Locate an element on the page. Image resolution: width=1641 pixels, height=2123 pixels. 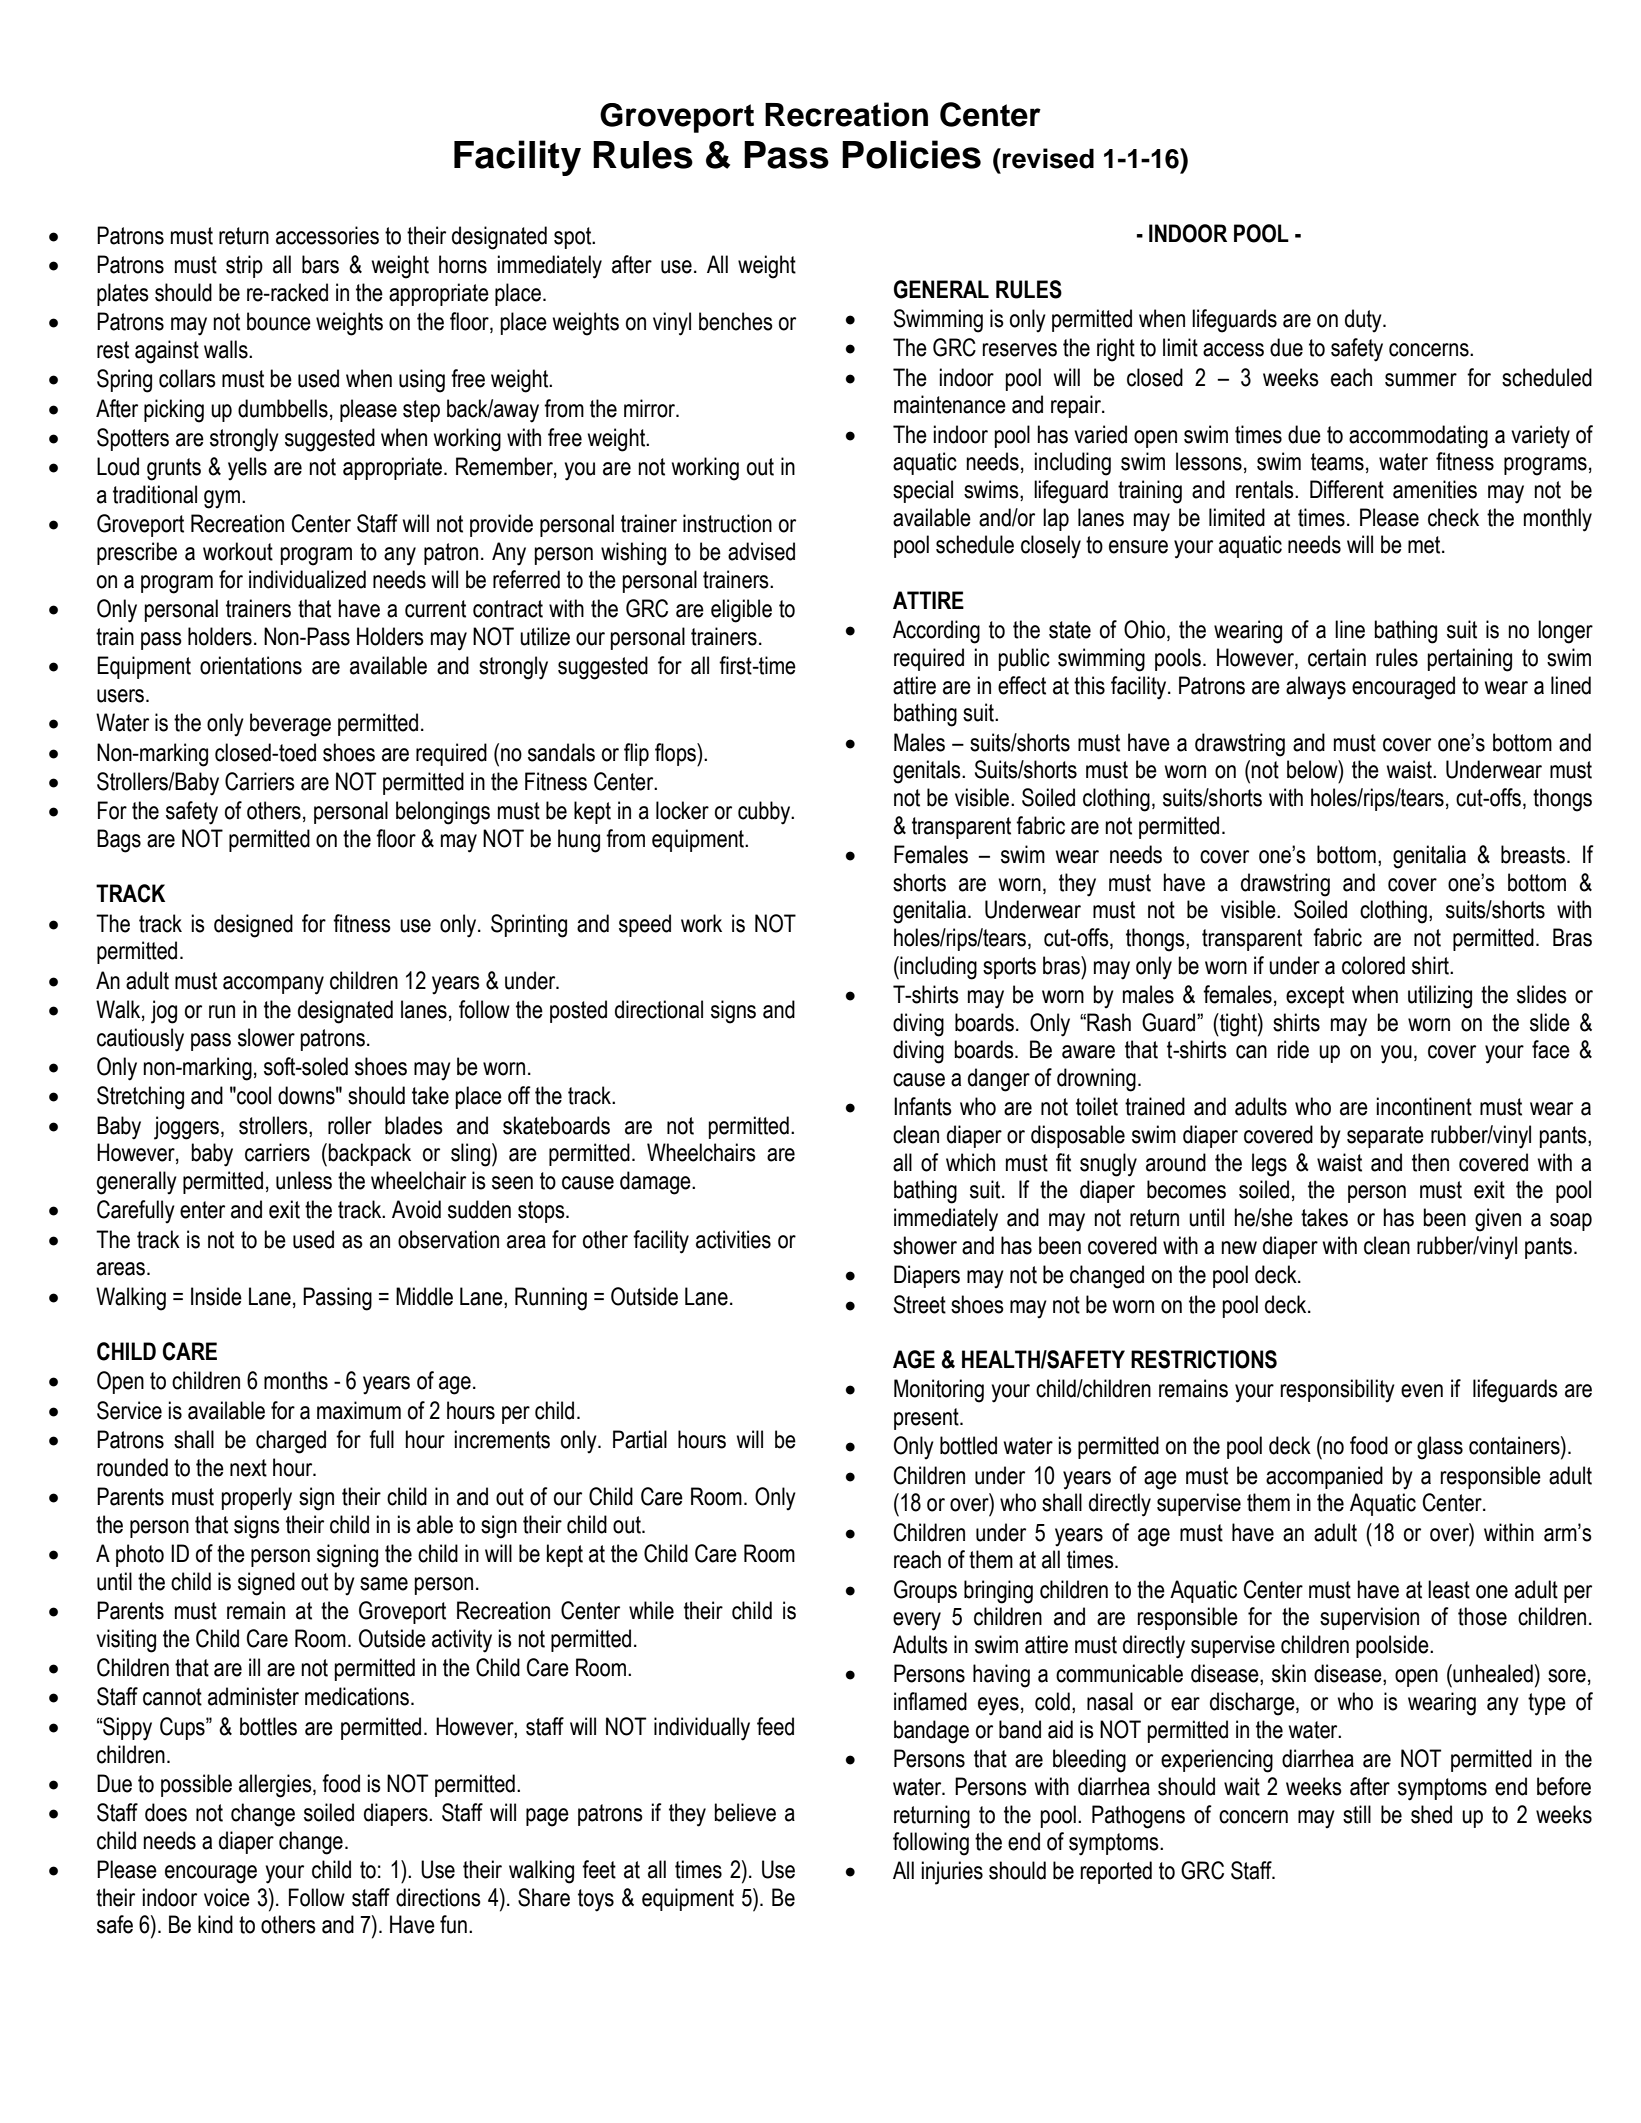
Policies is located at coordinates (911, 154).
